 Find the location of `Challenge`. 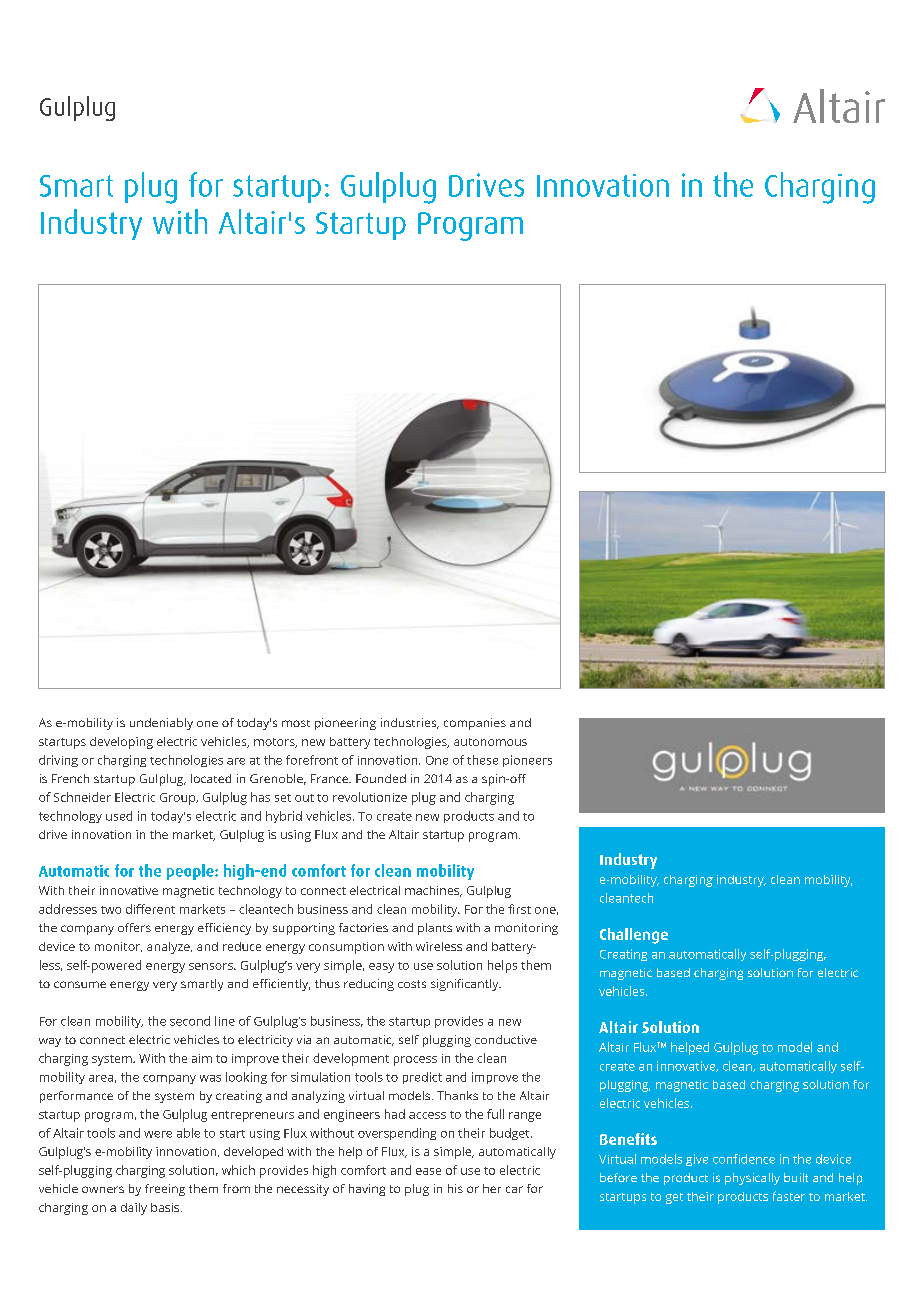

Challenge is located at coordinates (634, 936).
